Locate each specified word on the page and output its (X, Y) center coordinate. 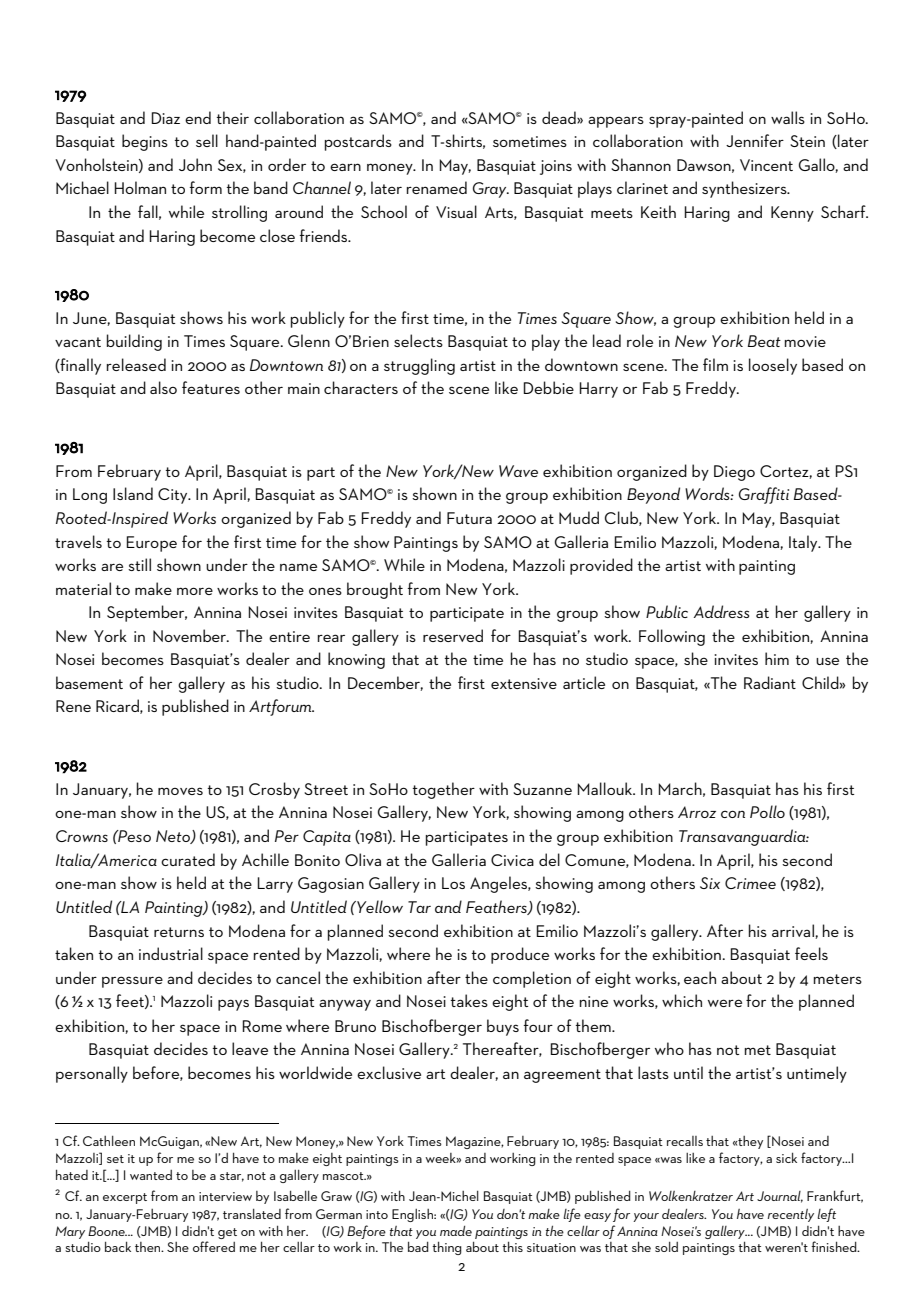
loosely (773, 366)
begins (145, 142)
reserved (453, 635)
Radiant (770, 682)
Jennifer (755, 140)
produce (520, 955)
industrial (171, 953)
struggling (419, 366)
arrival (794, 931)
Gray (491, 190)
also (163, 387)
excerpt (125, 1198)
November (191, 635)
